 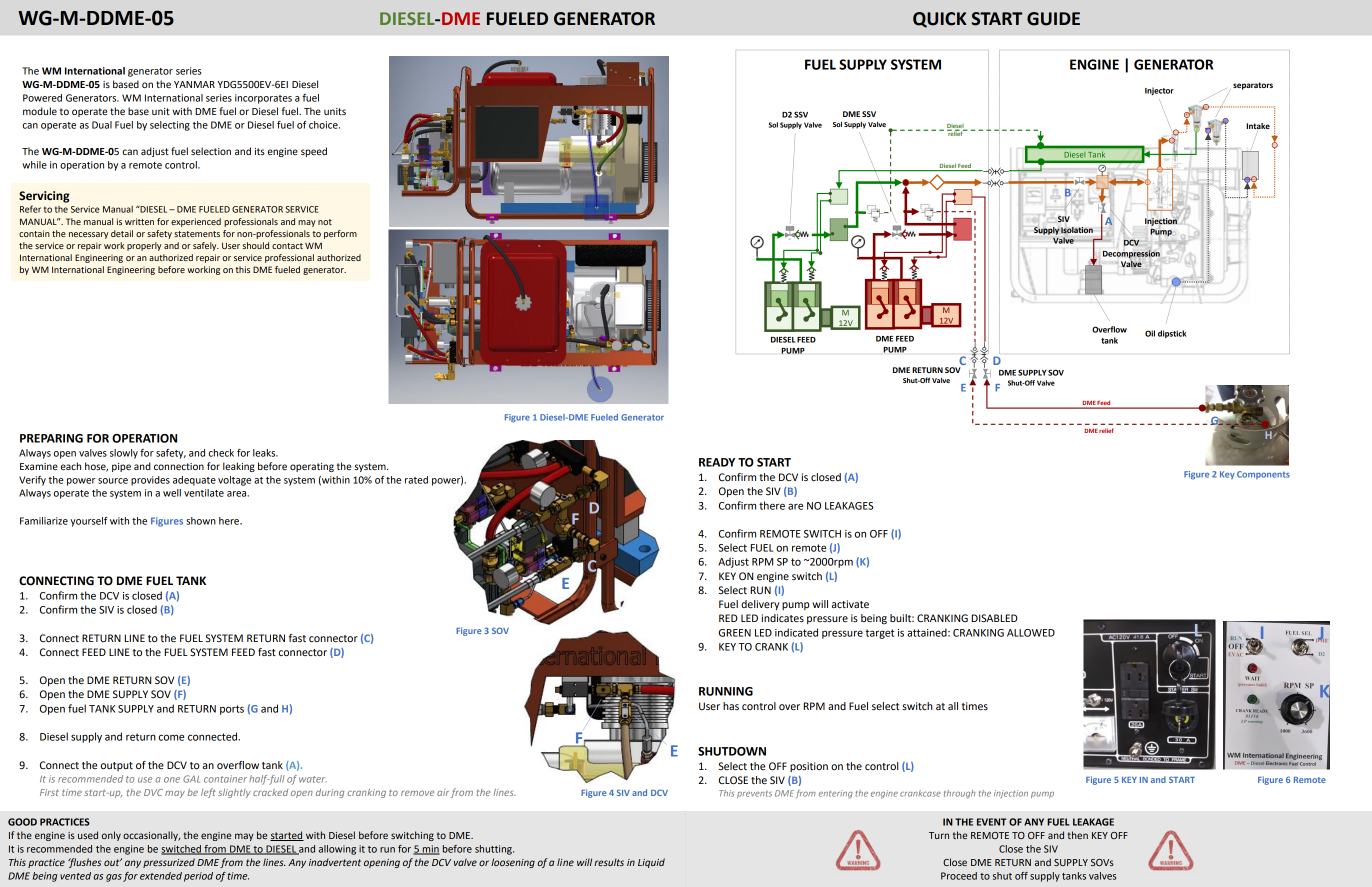 What do you see at coordinates (726, 691) in the screenshot?
I see `RUNNING` at bounding box center [726, 691].
